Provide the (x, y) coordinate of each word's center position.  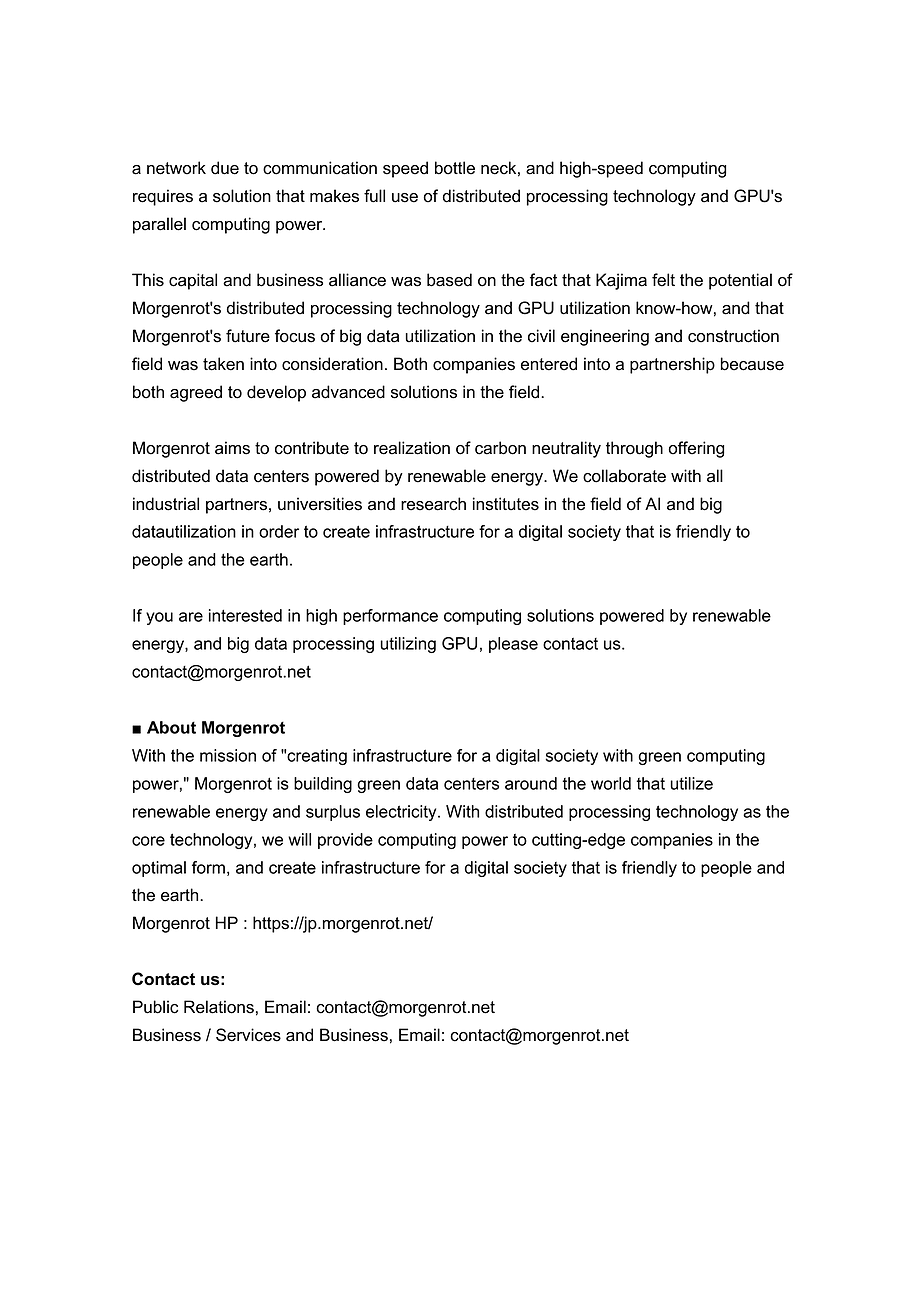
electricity (402, 813)
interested (245, 615)
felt (663, 280)
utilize (691, 783)
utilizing (408, 645)
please (513, 645)
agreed (196, 393)
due (225, 168)
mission (228, 755)
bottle (455, 168)
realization (412, 448)
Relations (219, 1007)
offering (696, 449)
